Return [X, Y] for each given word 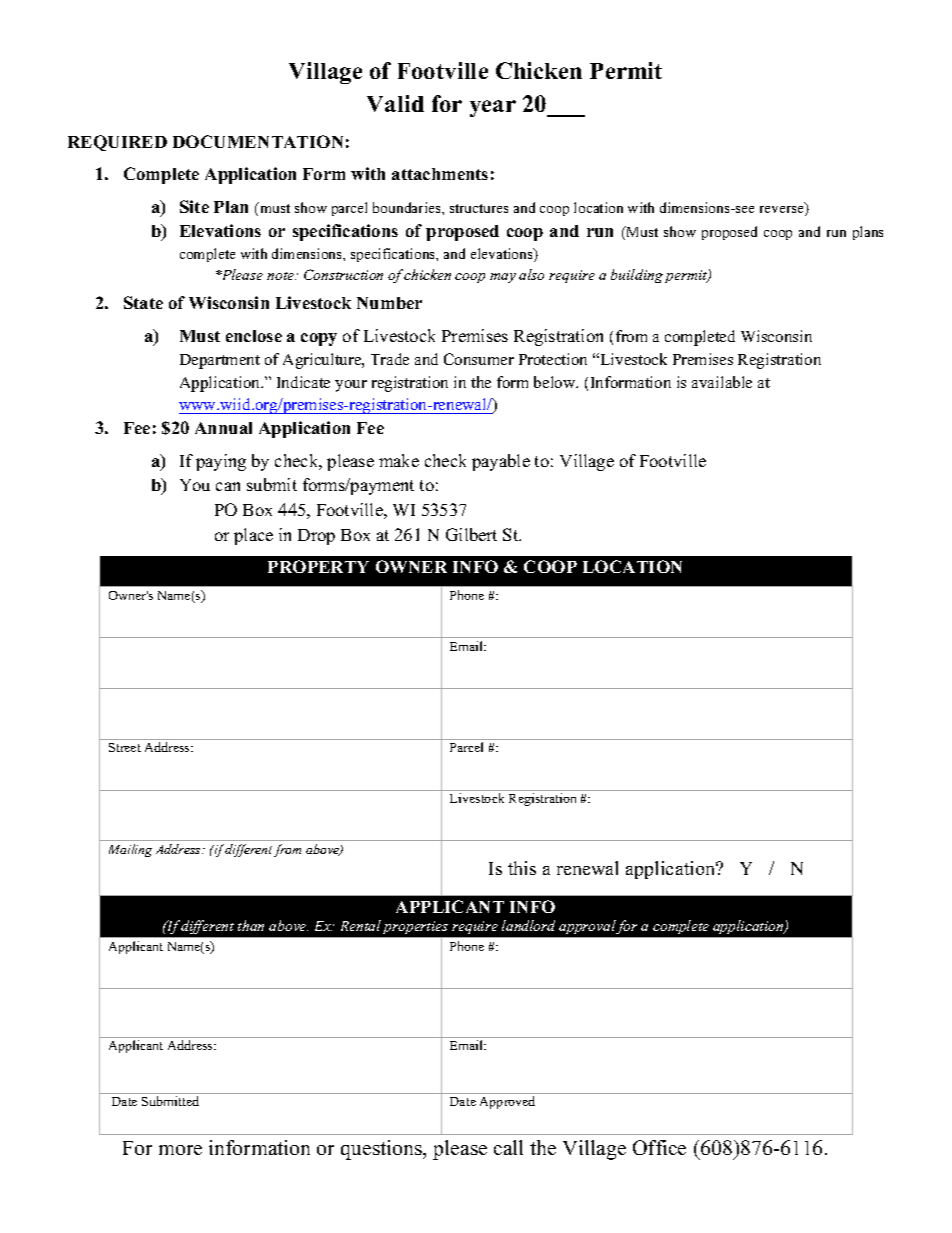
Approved [507, 1102]
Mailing [130, 850]
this [522, 868]
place [253, 536]
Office [659, 1147]
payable [501, 462]
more [180, 1150]
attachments [440, 174]
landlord [528, 925]
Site [194, 206]
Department [220, 361]
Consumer [479, 359]
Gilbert [471, 534]
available [722, 382]
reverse [783, 211]
